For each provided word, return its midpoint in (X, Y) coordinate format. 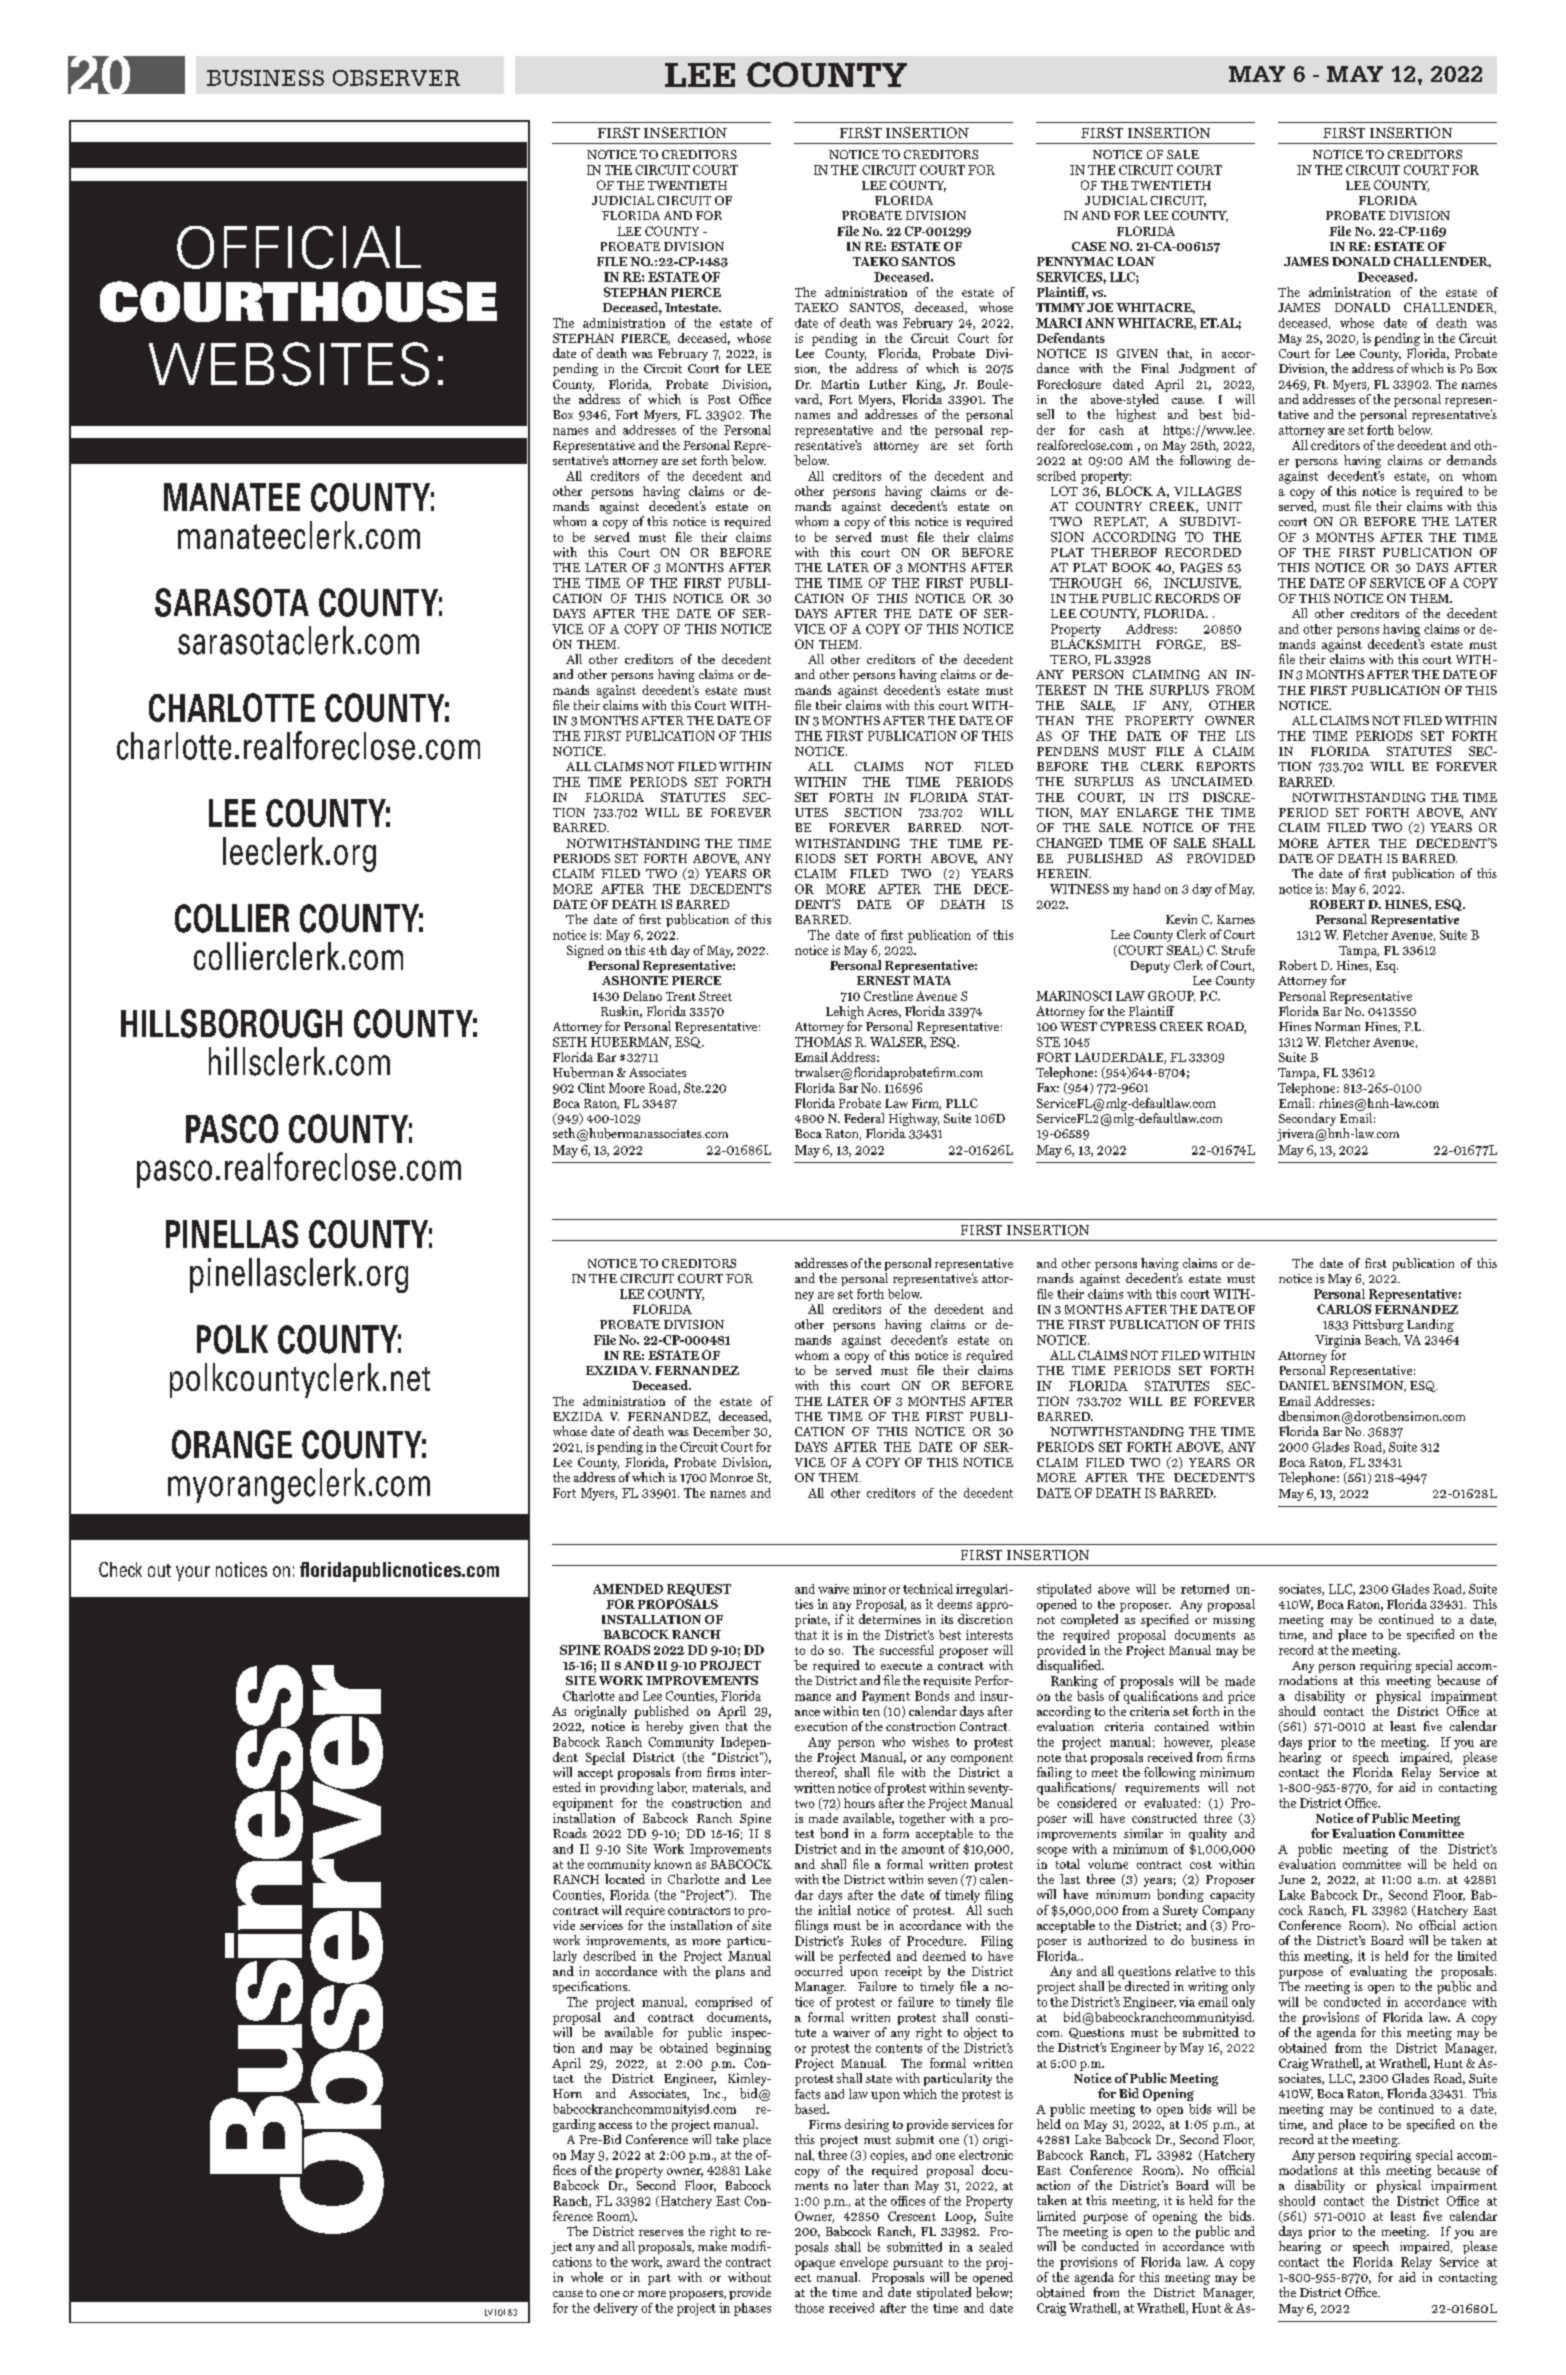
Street (715, 996)
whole (587, 2277)
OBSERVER (396, 78)
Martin (840, 384)
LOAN (1136, 261)
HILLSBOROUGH (231, 1023)
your (193, 1573)
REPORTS (1226, 766)
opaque (815, 2265)
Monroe (731, 1477)
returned (1205, 1589)
